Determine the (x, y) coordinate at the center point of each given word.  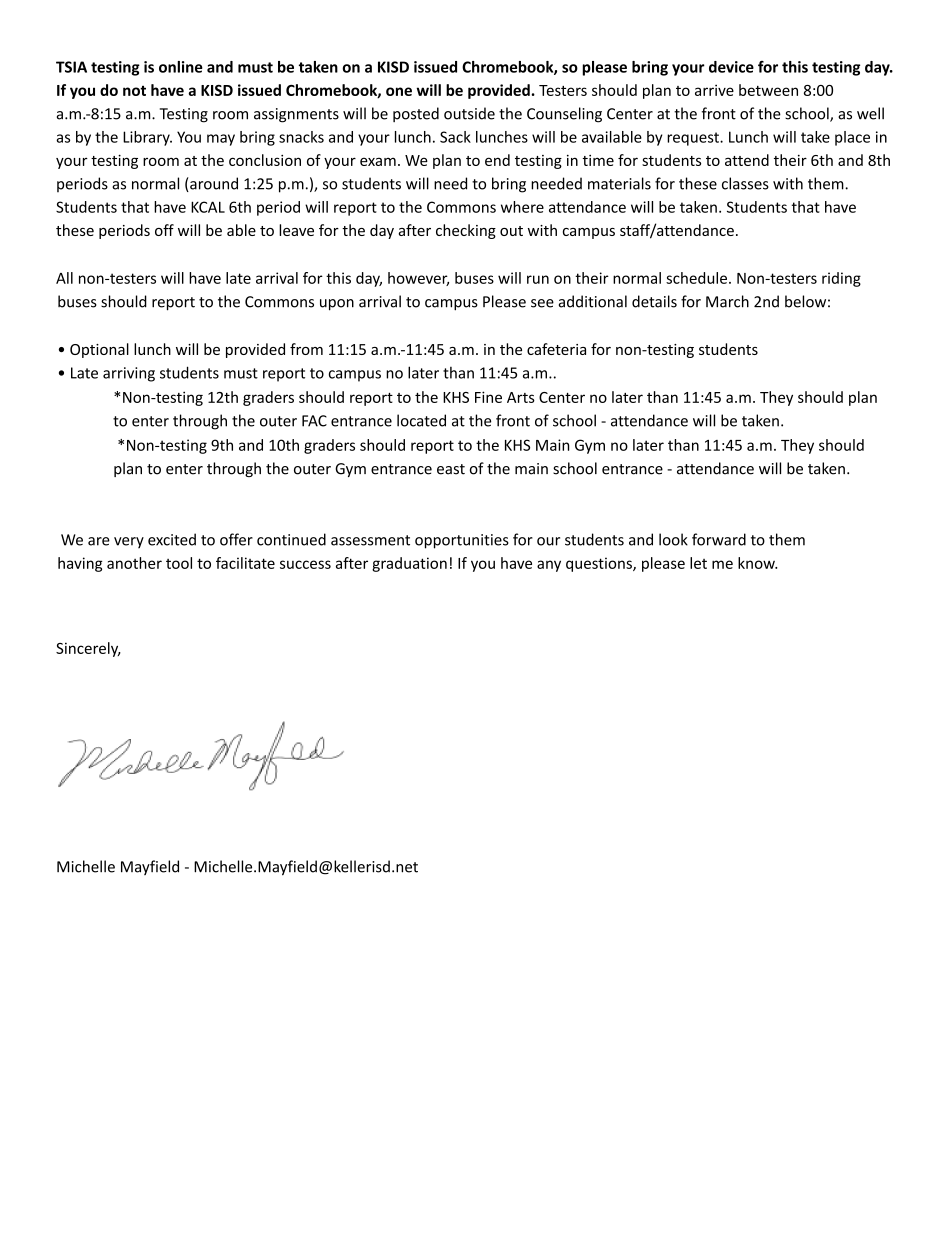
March (727, 301)
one (399, 91)
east (451, 469)
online (181, 67)
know (757, 563)
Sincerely (88, 649)
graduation (409, 564)
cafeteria (556, 349)
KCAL (208, 207)
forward (719, 539)
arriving (129, 374)
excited (172, 539)
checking (466, 231)
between (768, 90)
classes (745, 183)
